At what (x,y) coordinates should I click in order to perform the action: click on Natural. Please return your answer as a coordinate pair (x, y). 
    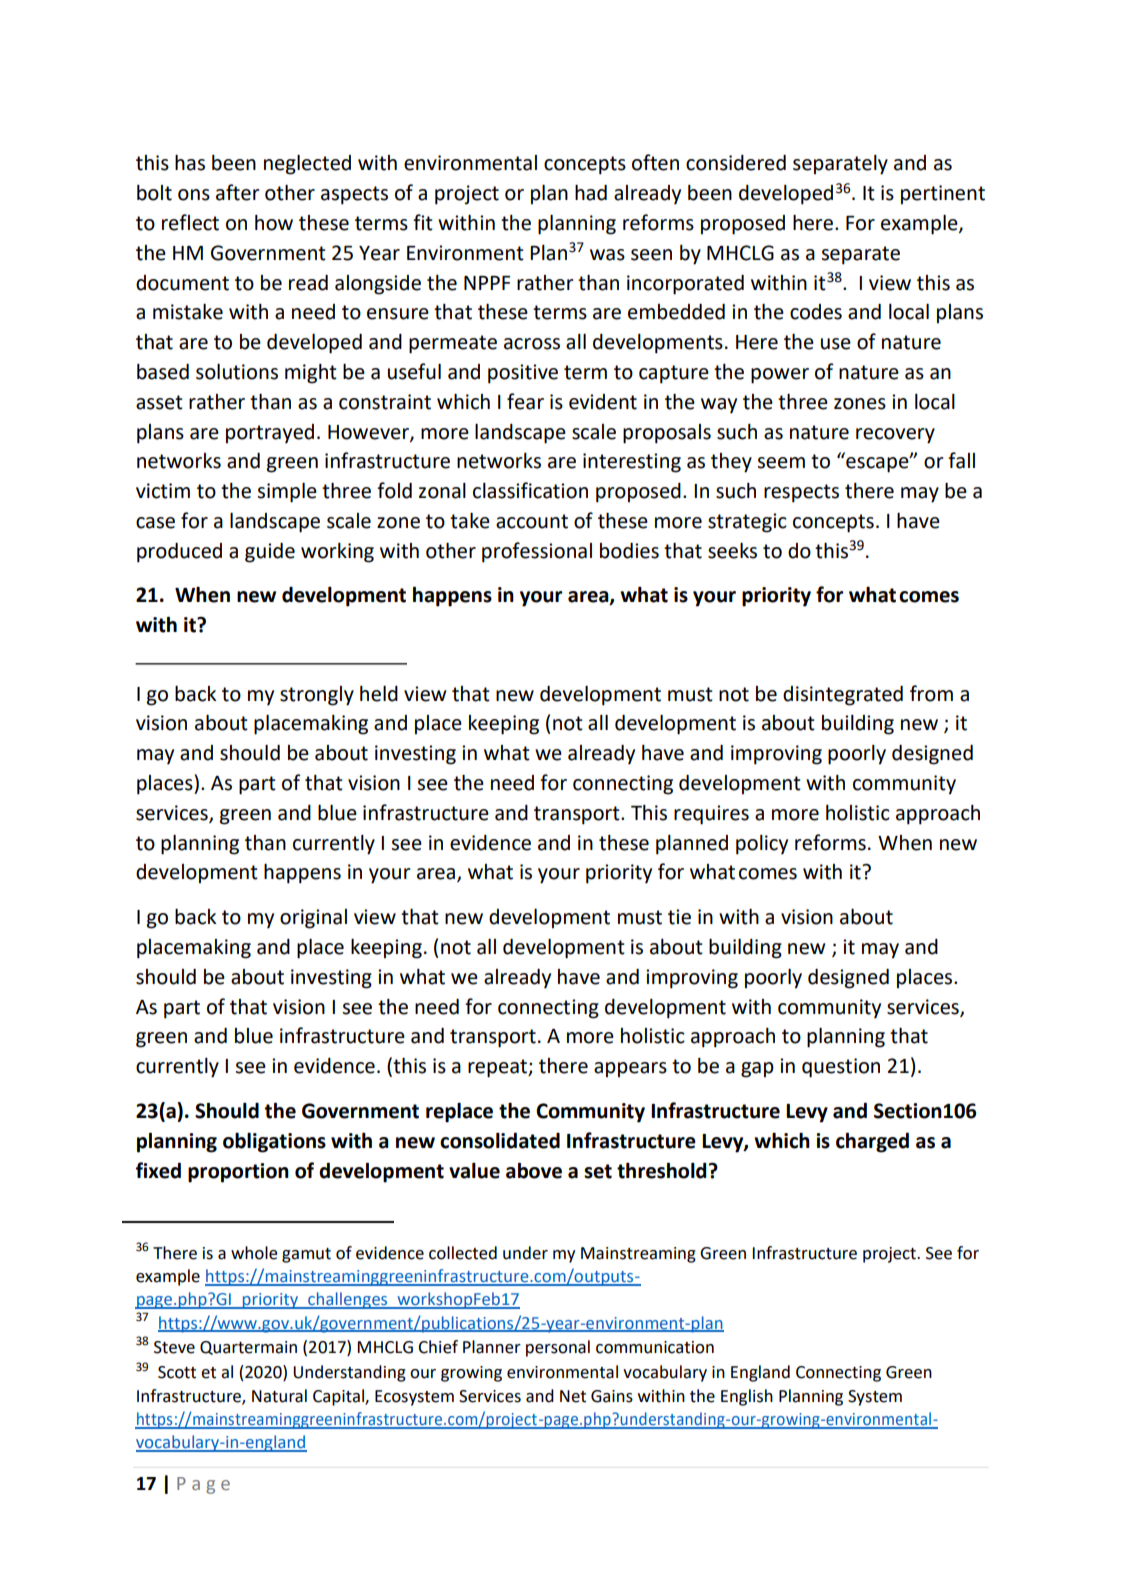
    Looking at the image, I should click on (279, 1396).
